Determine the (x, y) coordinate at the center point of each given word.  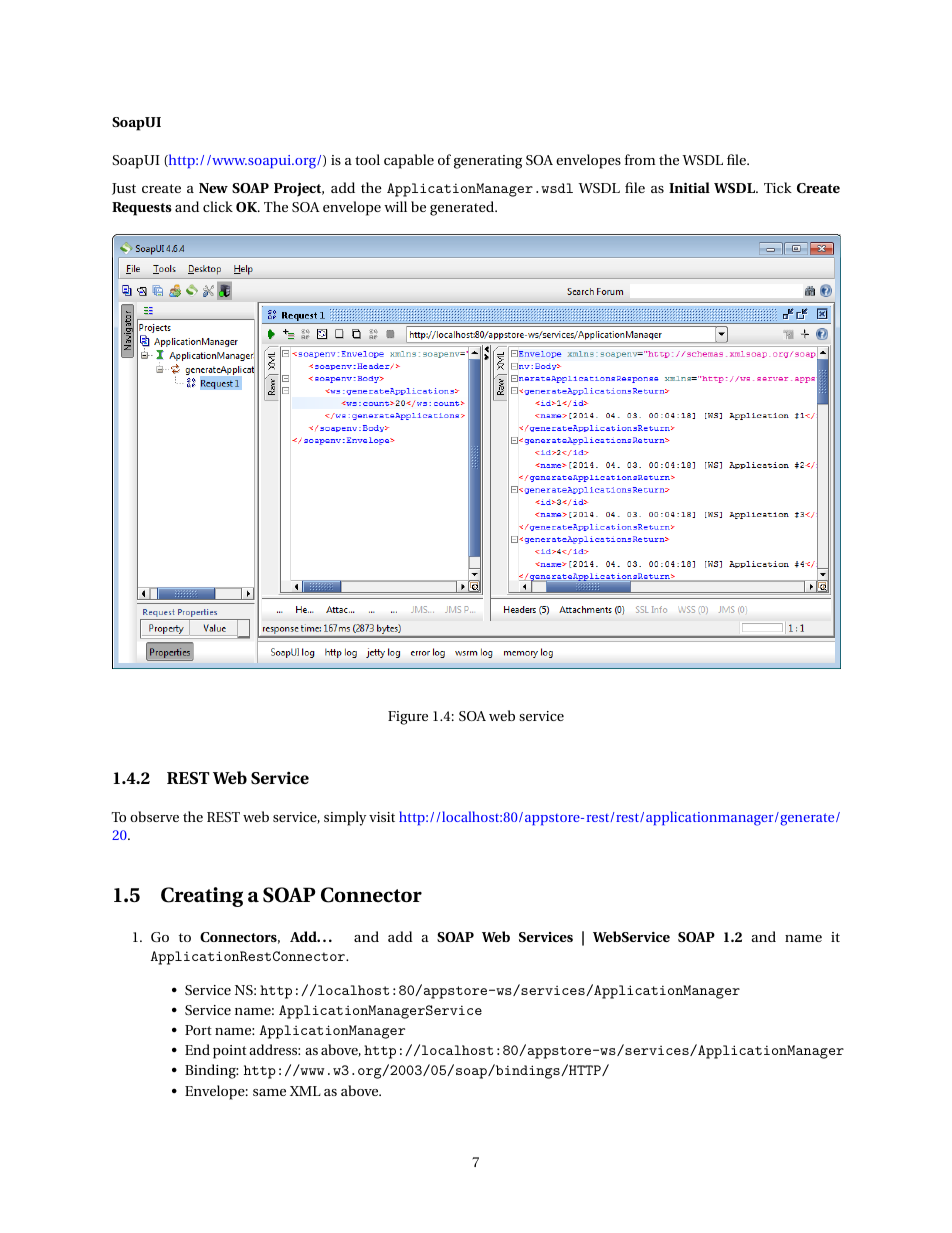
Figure (408, 718)
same (269, 1092)
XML (305, 1091)
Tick (778, 187)
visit (382, 817)
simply (345, 818)
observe (154, 816)
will (395, 206)
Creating (202, 897)
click (218, 206)
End (197, 1049)
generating (488, 162)
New (213, 188)
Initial (689, 187)
